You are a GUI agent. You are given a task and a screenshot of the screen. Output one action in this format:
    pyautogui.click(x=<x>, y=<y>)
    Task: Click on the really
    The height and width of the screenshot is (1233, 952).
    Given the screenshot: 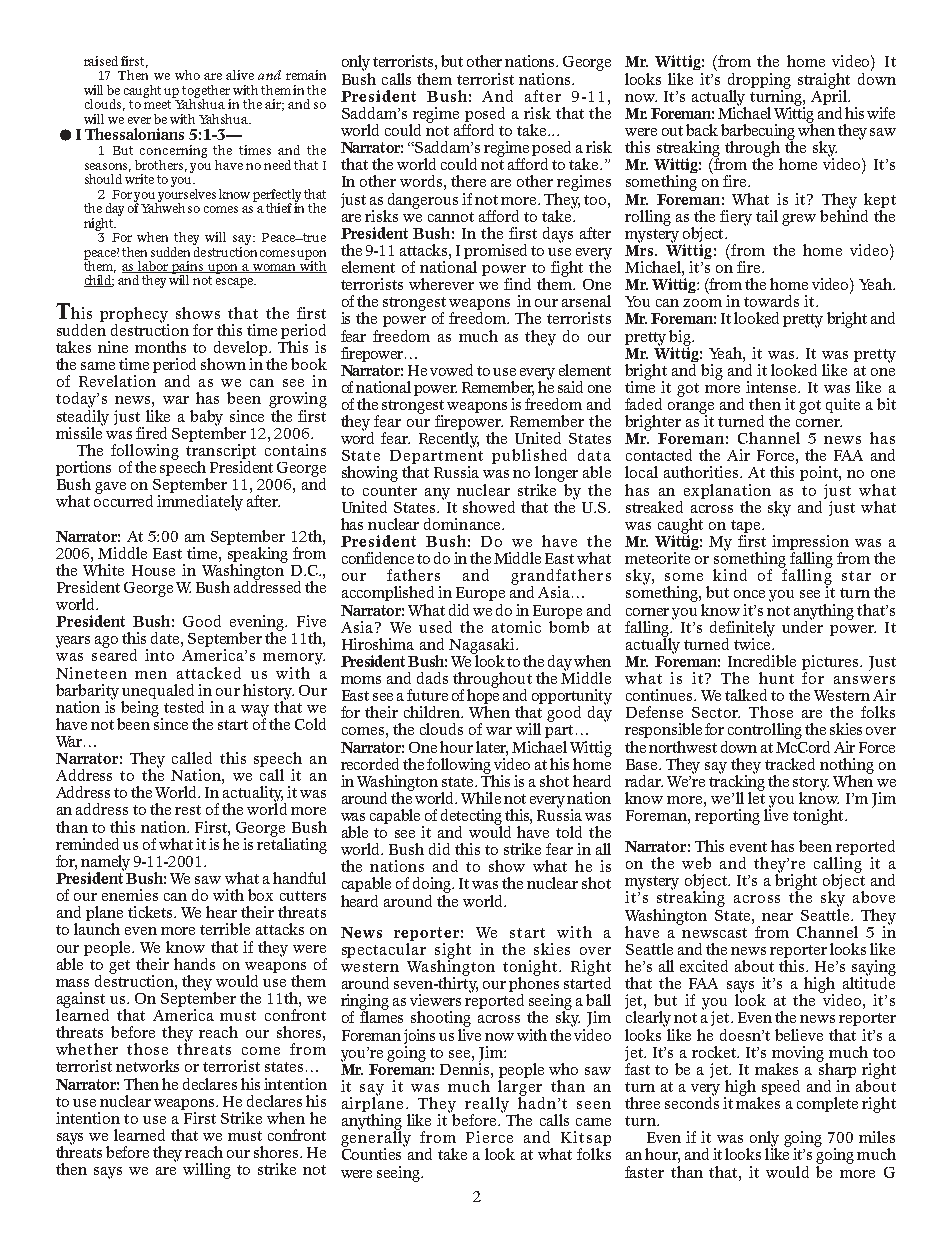 What is the action you would take?
    pyautogui.click(x=487, y=1106)
